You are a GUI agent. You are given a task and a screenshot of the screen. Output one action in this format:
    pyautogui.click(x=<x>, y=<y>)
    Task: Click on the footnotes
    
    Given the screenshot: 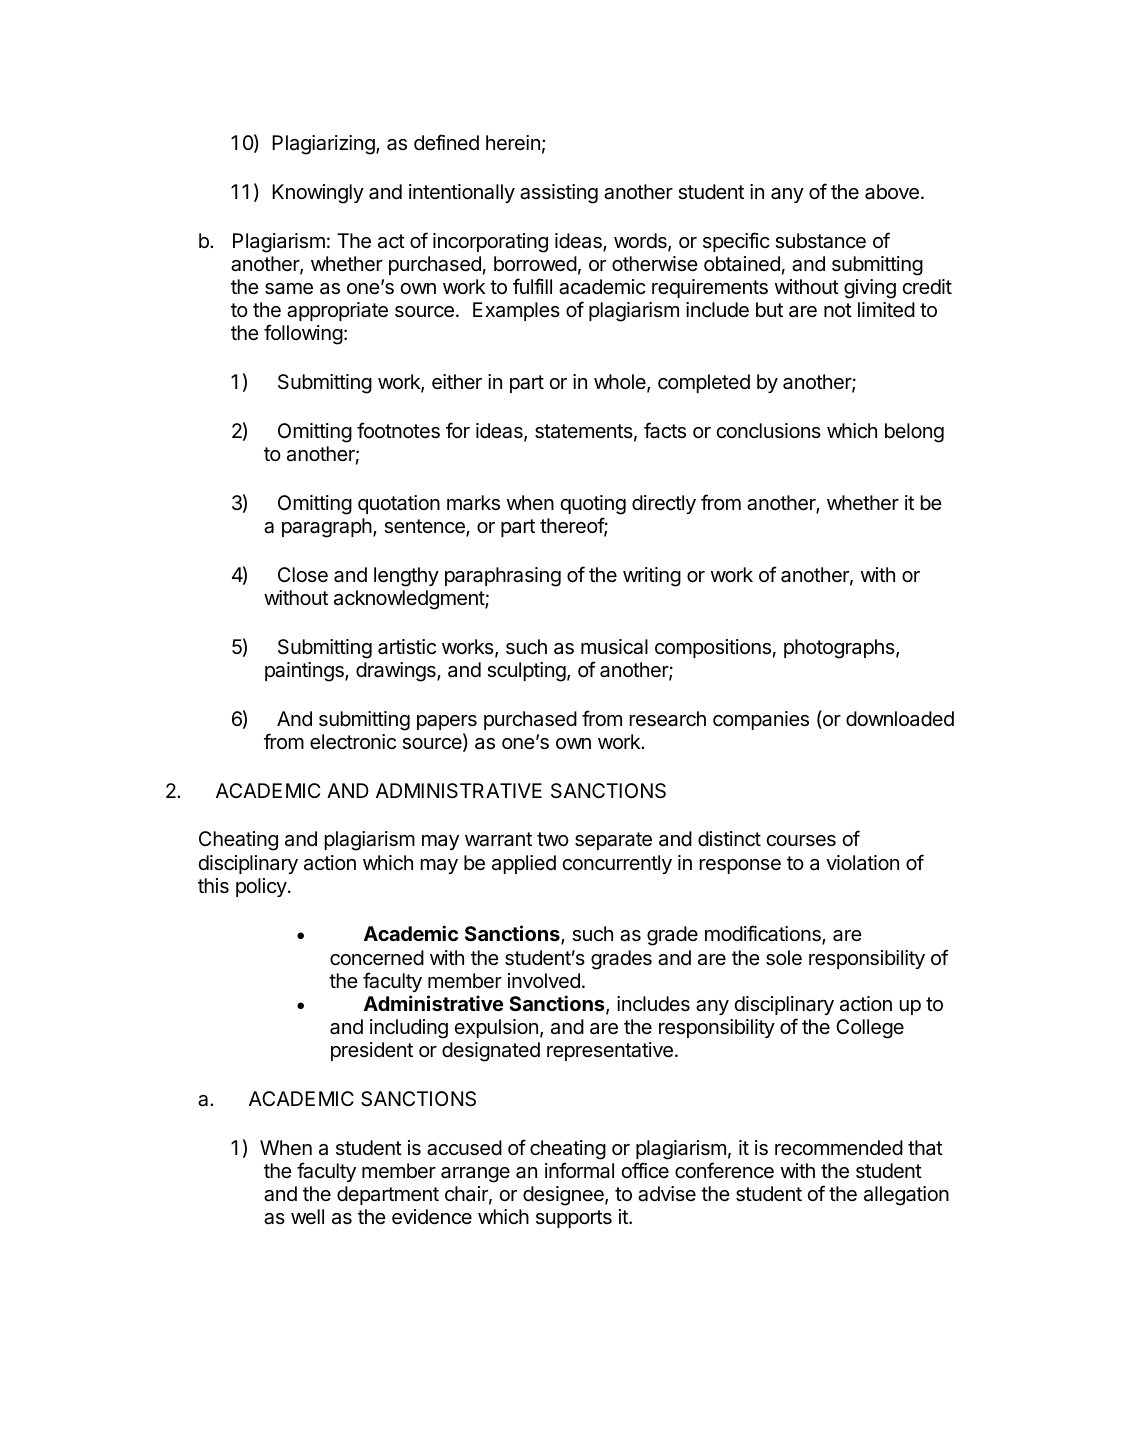 What is the action you would take?
    pyautogui.click(x=398, y=430)
